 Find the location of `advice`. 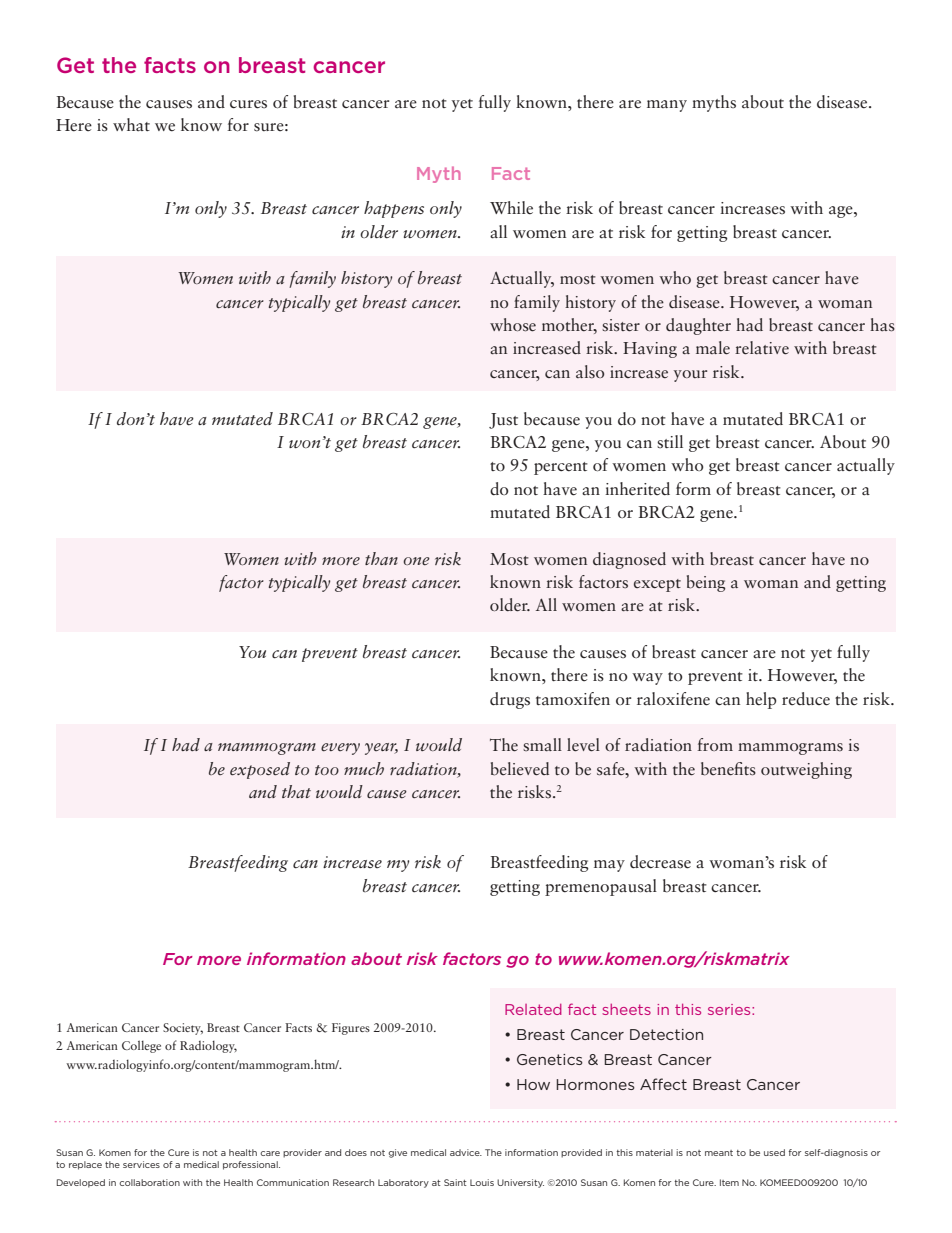

advice is located at coordinates (466, 1152).
